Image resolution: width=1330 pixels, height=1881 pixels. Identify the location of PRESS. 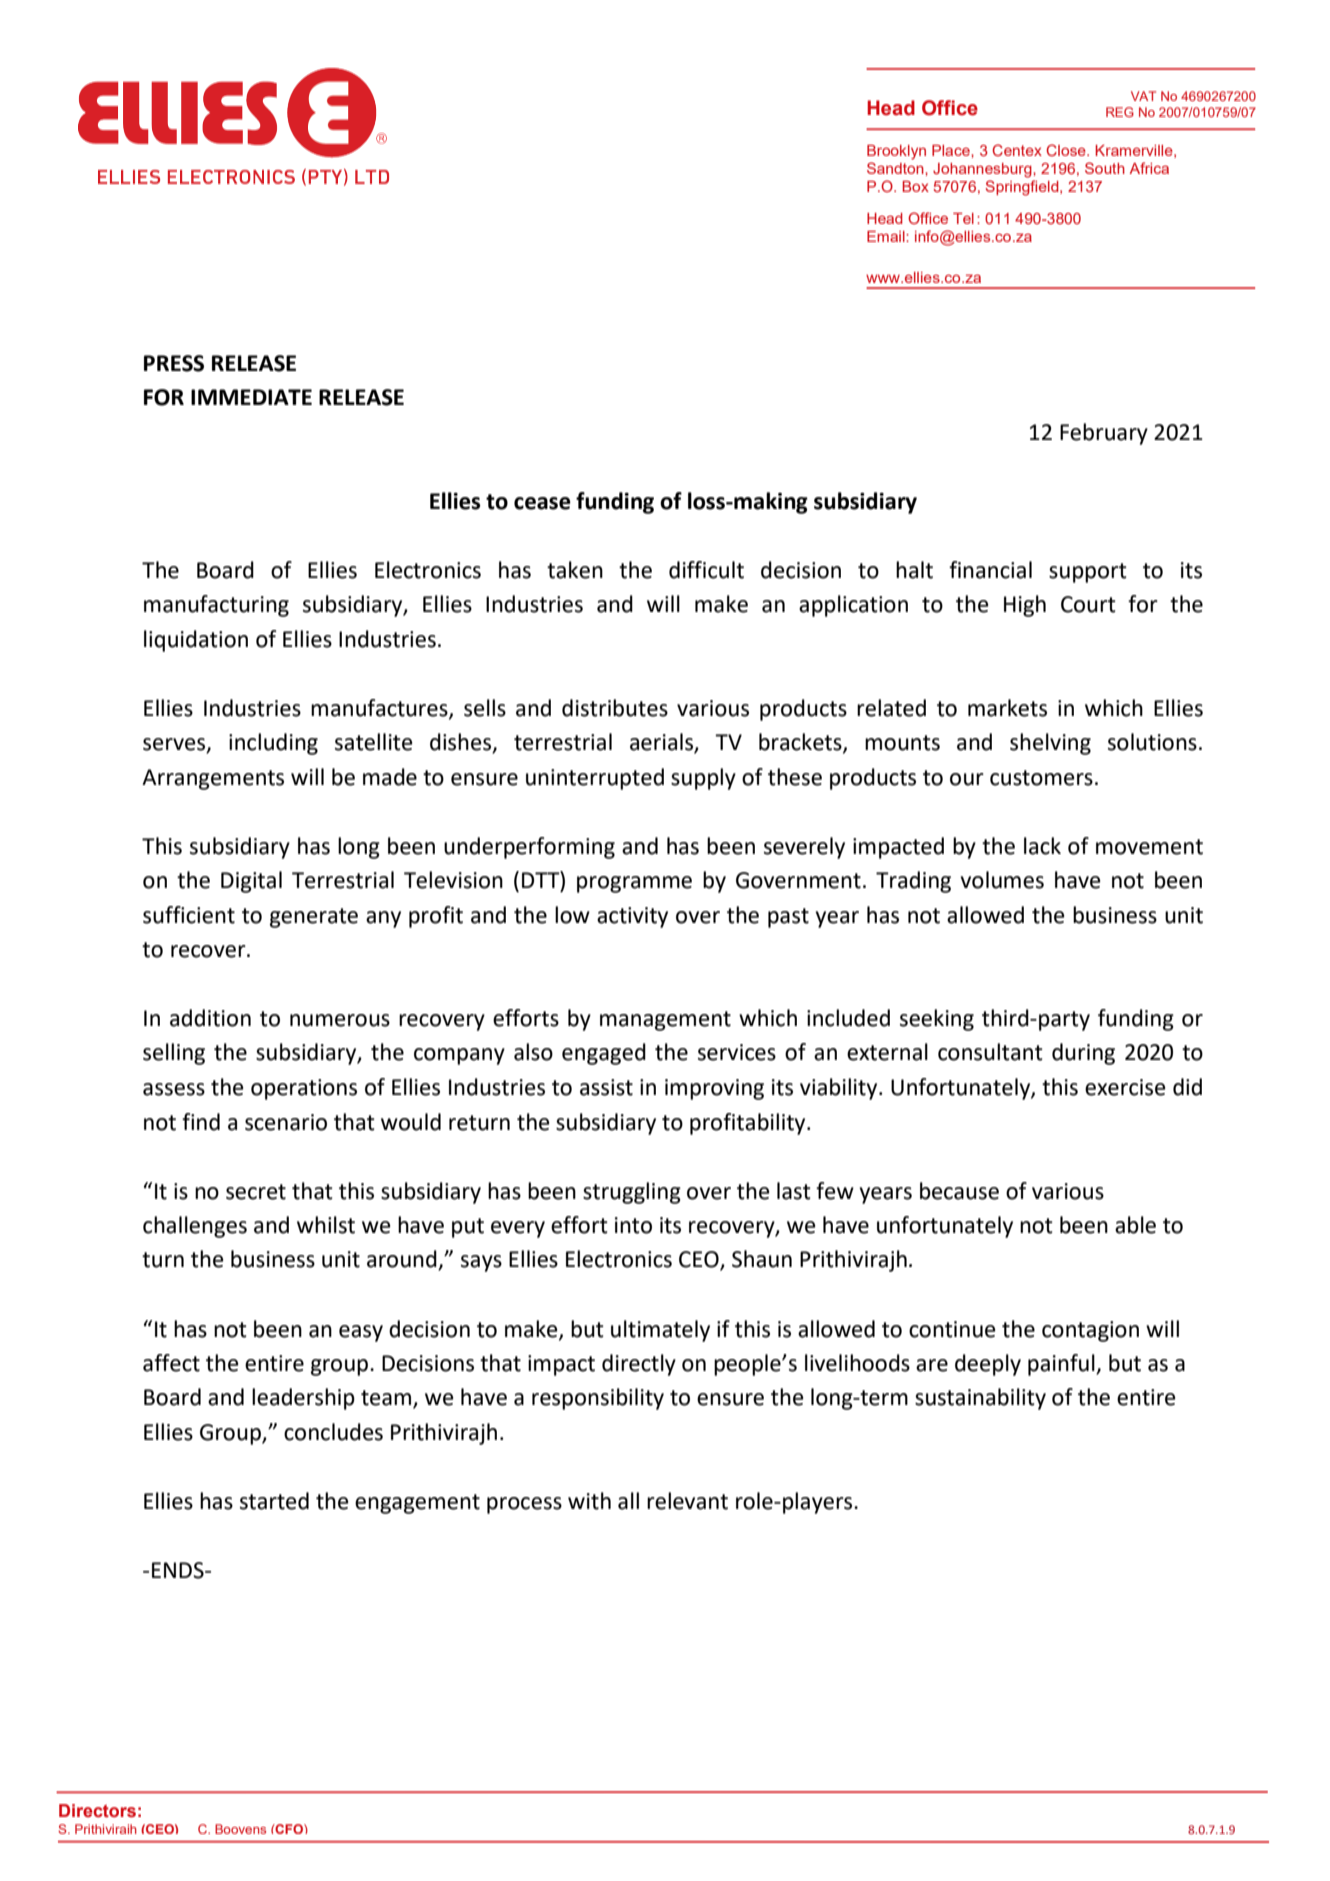
(174, 363).
